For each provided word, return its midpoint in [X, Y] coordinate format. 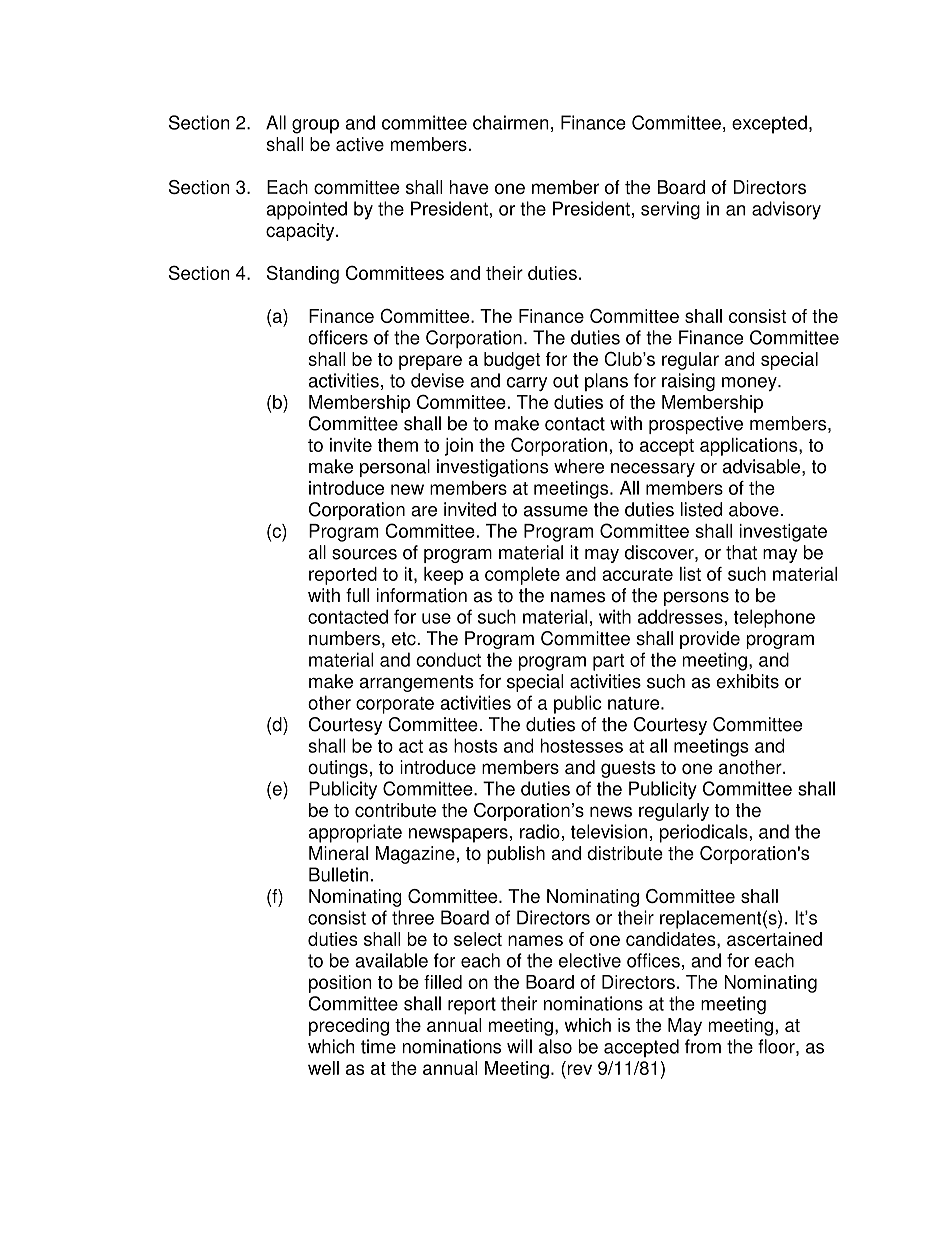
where [579, 466]
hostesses [581, 745]
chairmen [511, 122]
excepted [769, 124]
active [360, 144]
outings [338, 769]
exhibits [747, 681]
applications [750, 447]
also [555, 1046]
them [398, 445]
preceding [349, 1027]
